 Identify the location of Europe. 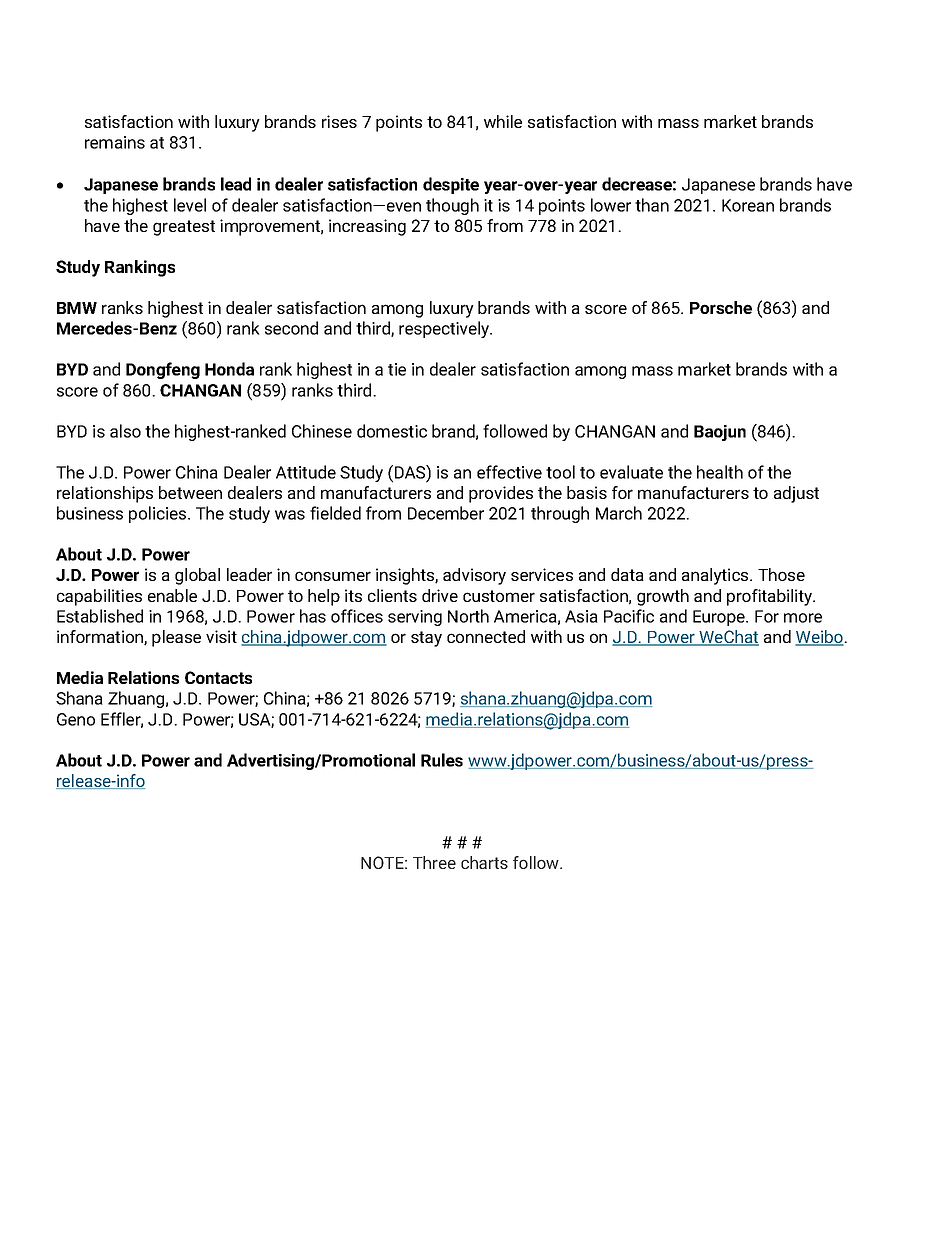
(720, 618).
